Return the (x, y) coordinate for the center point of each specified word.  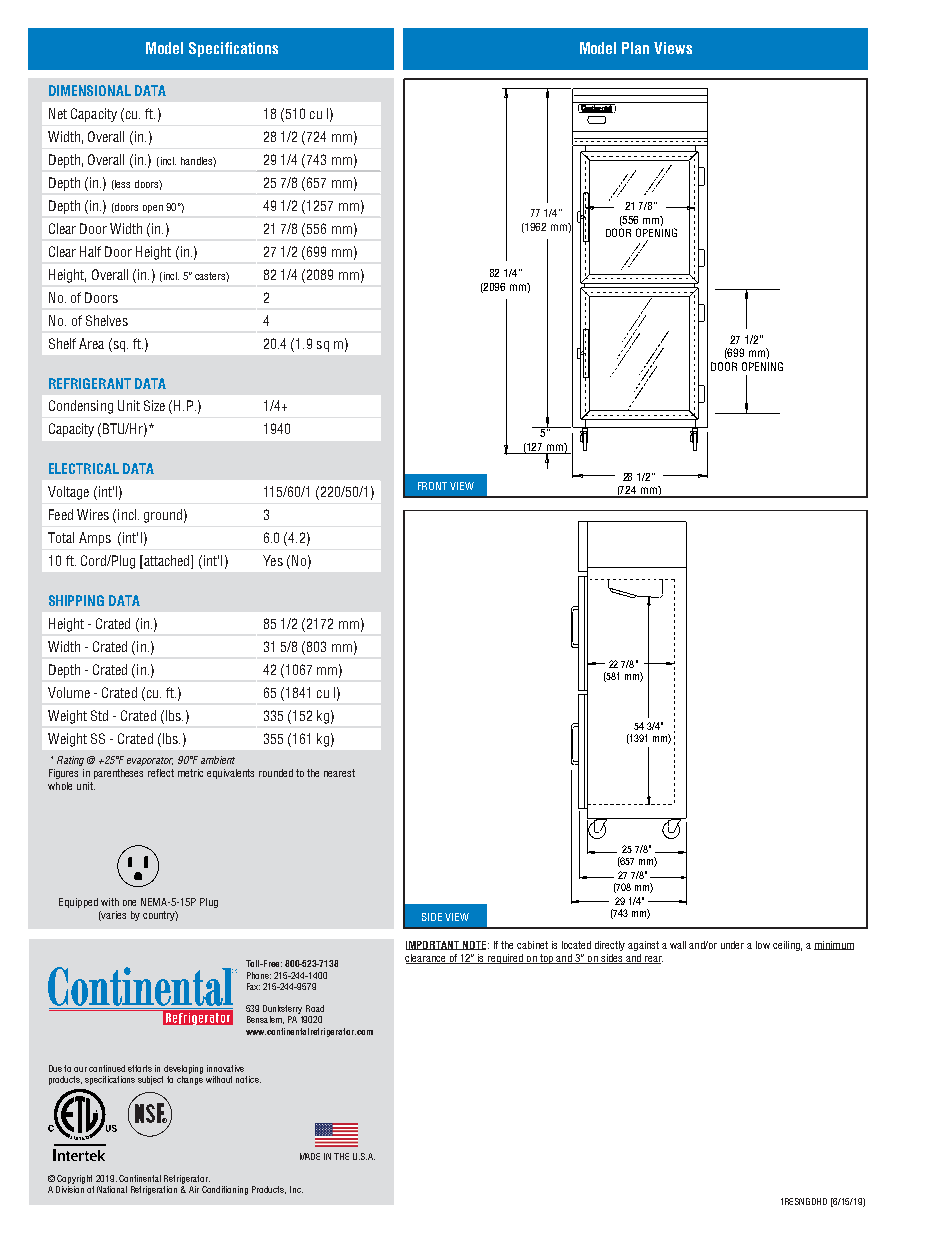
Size (154, 405)
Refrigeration (154, 1190)
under (732, 945)
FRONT (432, 486)
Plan (635, 48)
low (763, 945)
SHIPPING (76, 600)
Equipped (78, 903)
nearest (339, 773)
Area (91, 343)
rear (653, 960)
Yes (273, 560)
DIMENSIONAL (90, 90)
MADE (310, 1156)
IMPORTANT (434, 945)
